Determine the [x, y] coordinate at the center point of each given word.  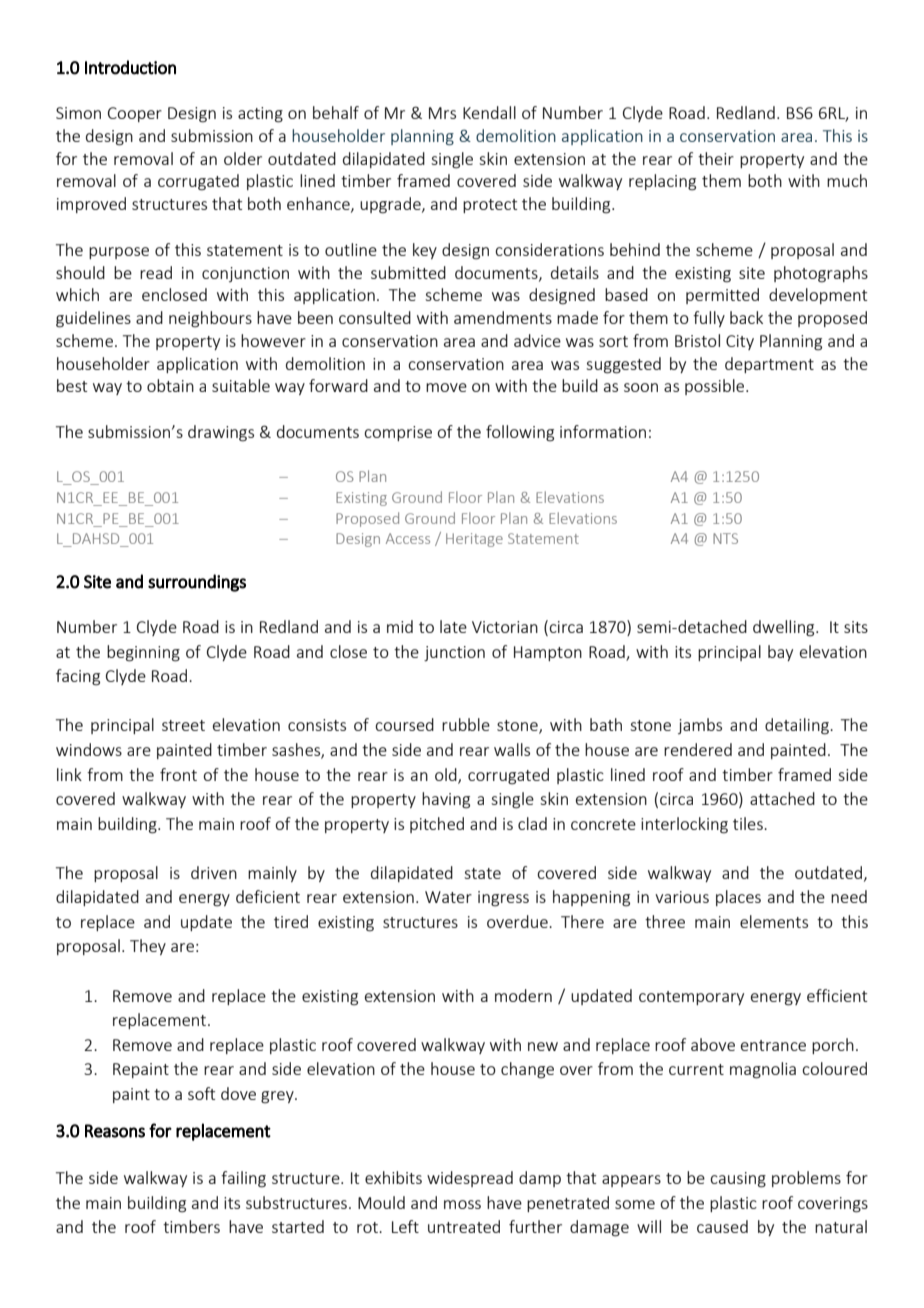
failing [243, 1179]
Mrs [442, 113]
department [769, 365]
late [453, 626]
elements [774, 921]
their [716, 158]
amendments [503, 317]
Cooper [135, 114]
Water [448, 897]
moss [462, 1204]
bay [780, 653]
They [148, 947]
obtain [170, 385]
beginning [143, 653]
